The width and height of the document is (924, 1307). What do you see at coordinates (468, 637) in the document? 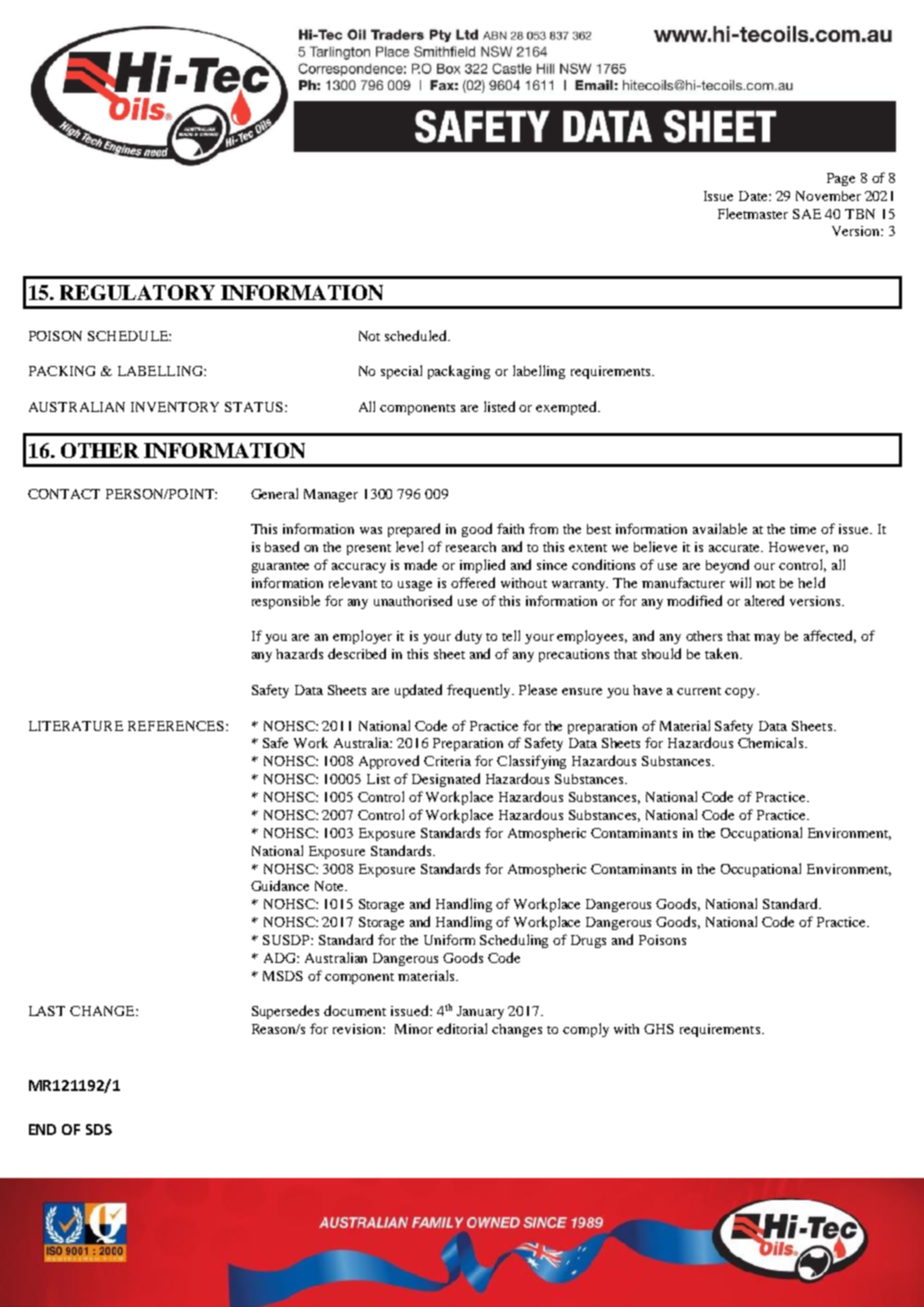
I see `duty` at bounding box center [468, 637].
